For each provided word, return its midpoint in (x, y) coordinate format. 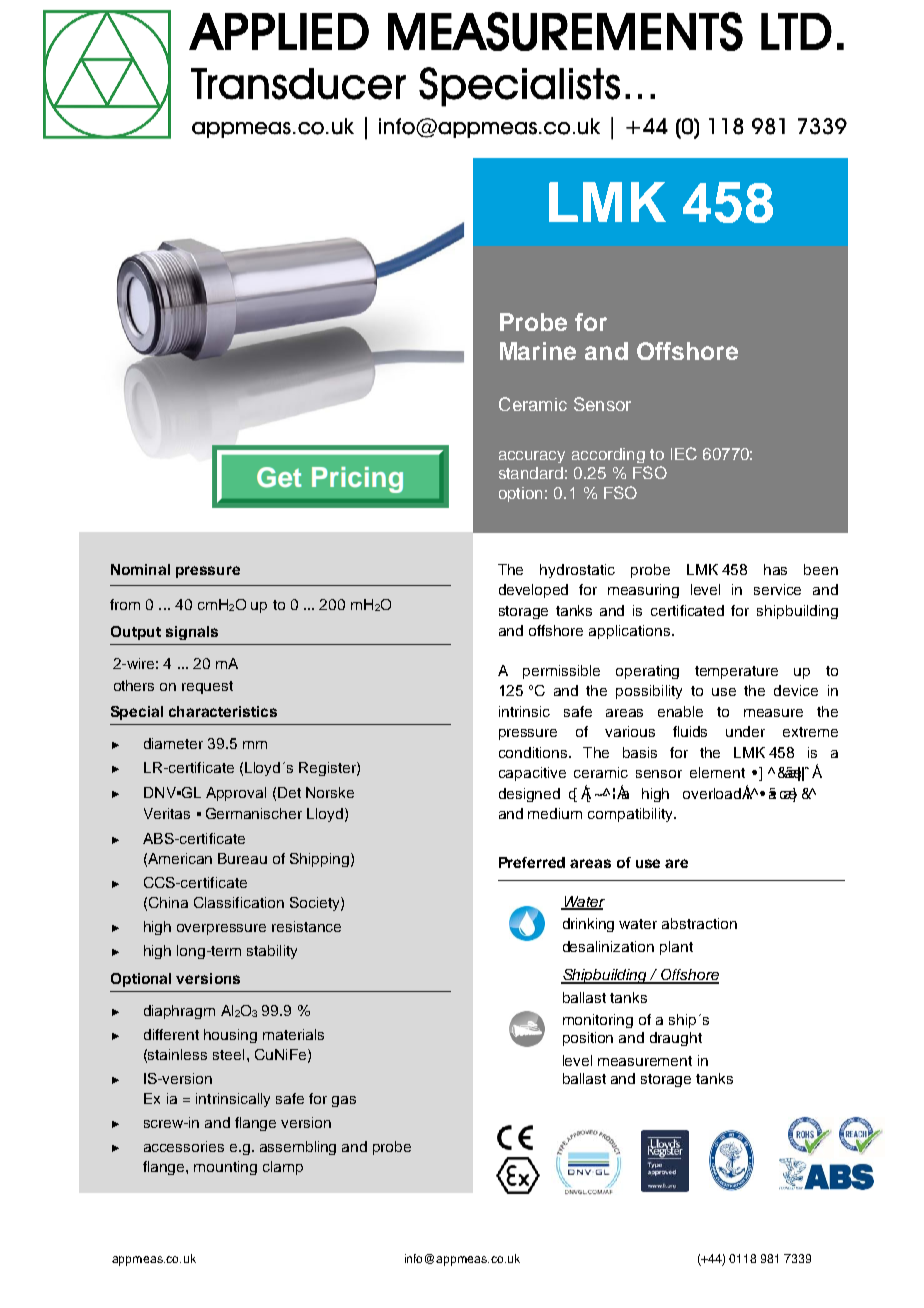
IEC (684, 453)
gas (344, 1101)
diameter (173, 743)
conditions (534, 752)
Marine (538, 351)
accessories (184, 1146)
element (717, 772)
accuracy (532, 457)
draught (676, 1039)
